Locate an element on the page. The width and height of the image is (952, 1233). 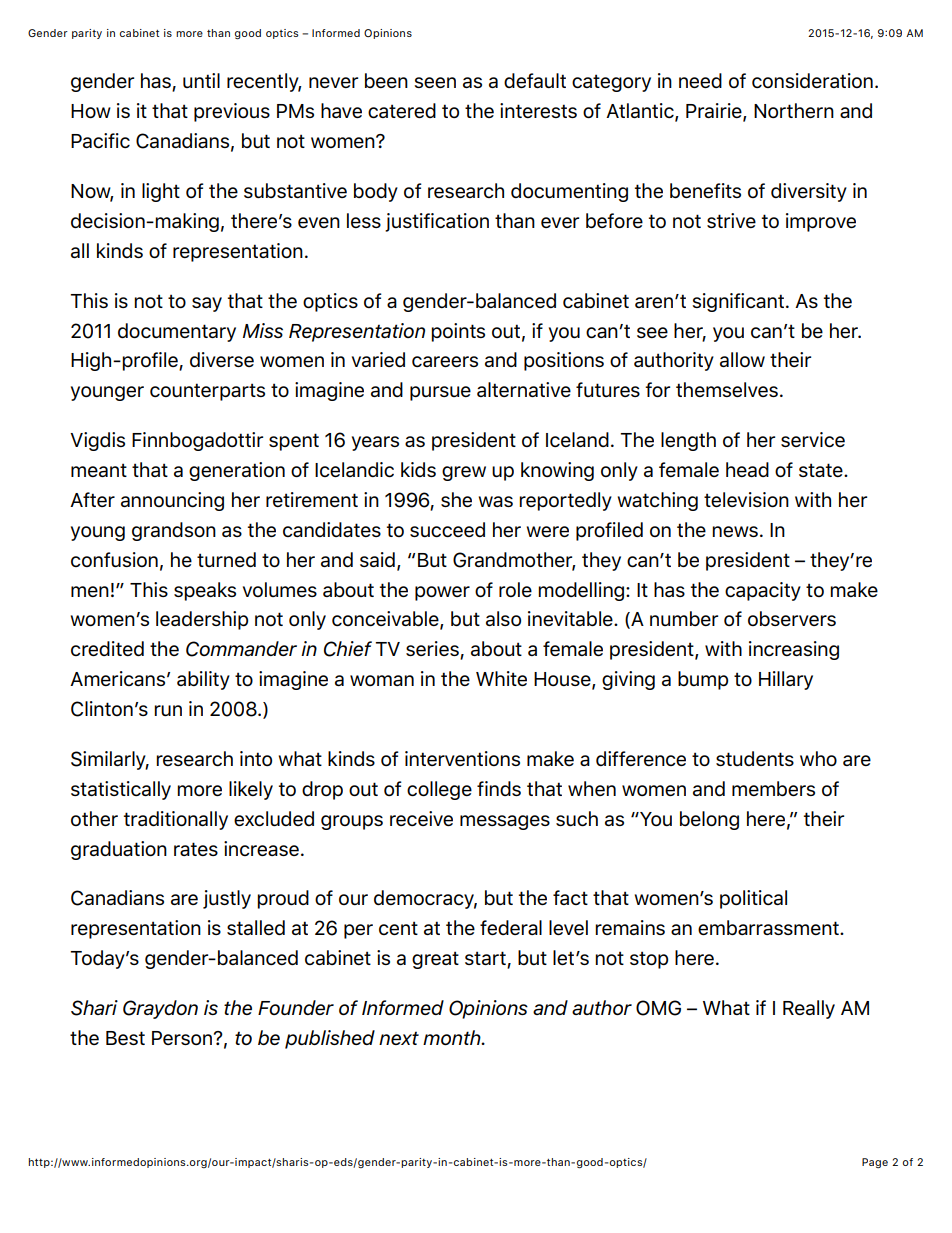
Northern is located at coordinates (794, 110).
